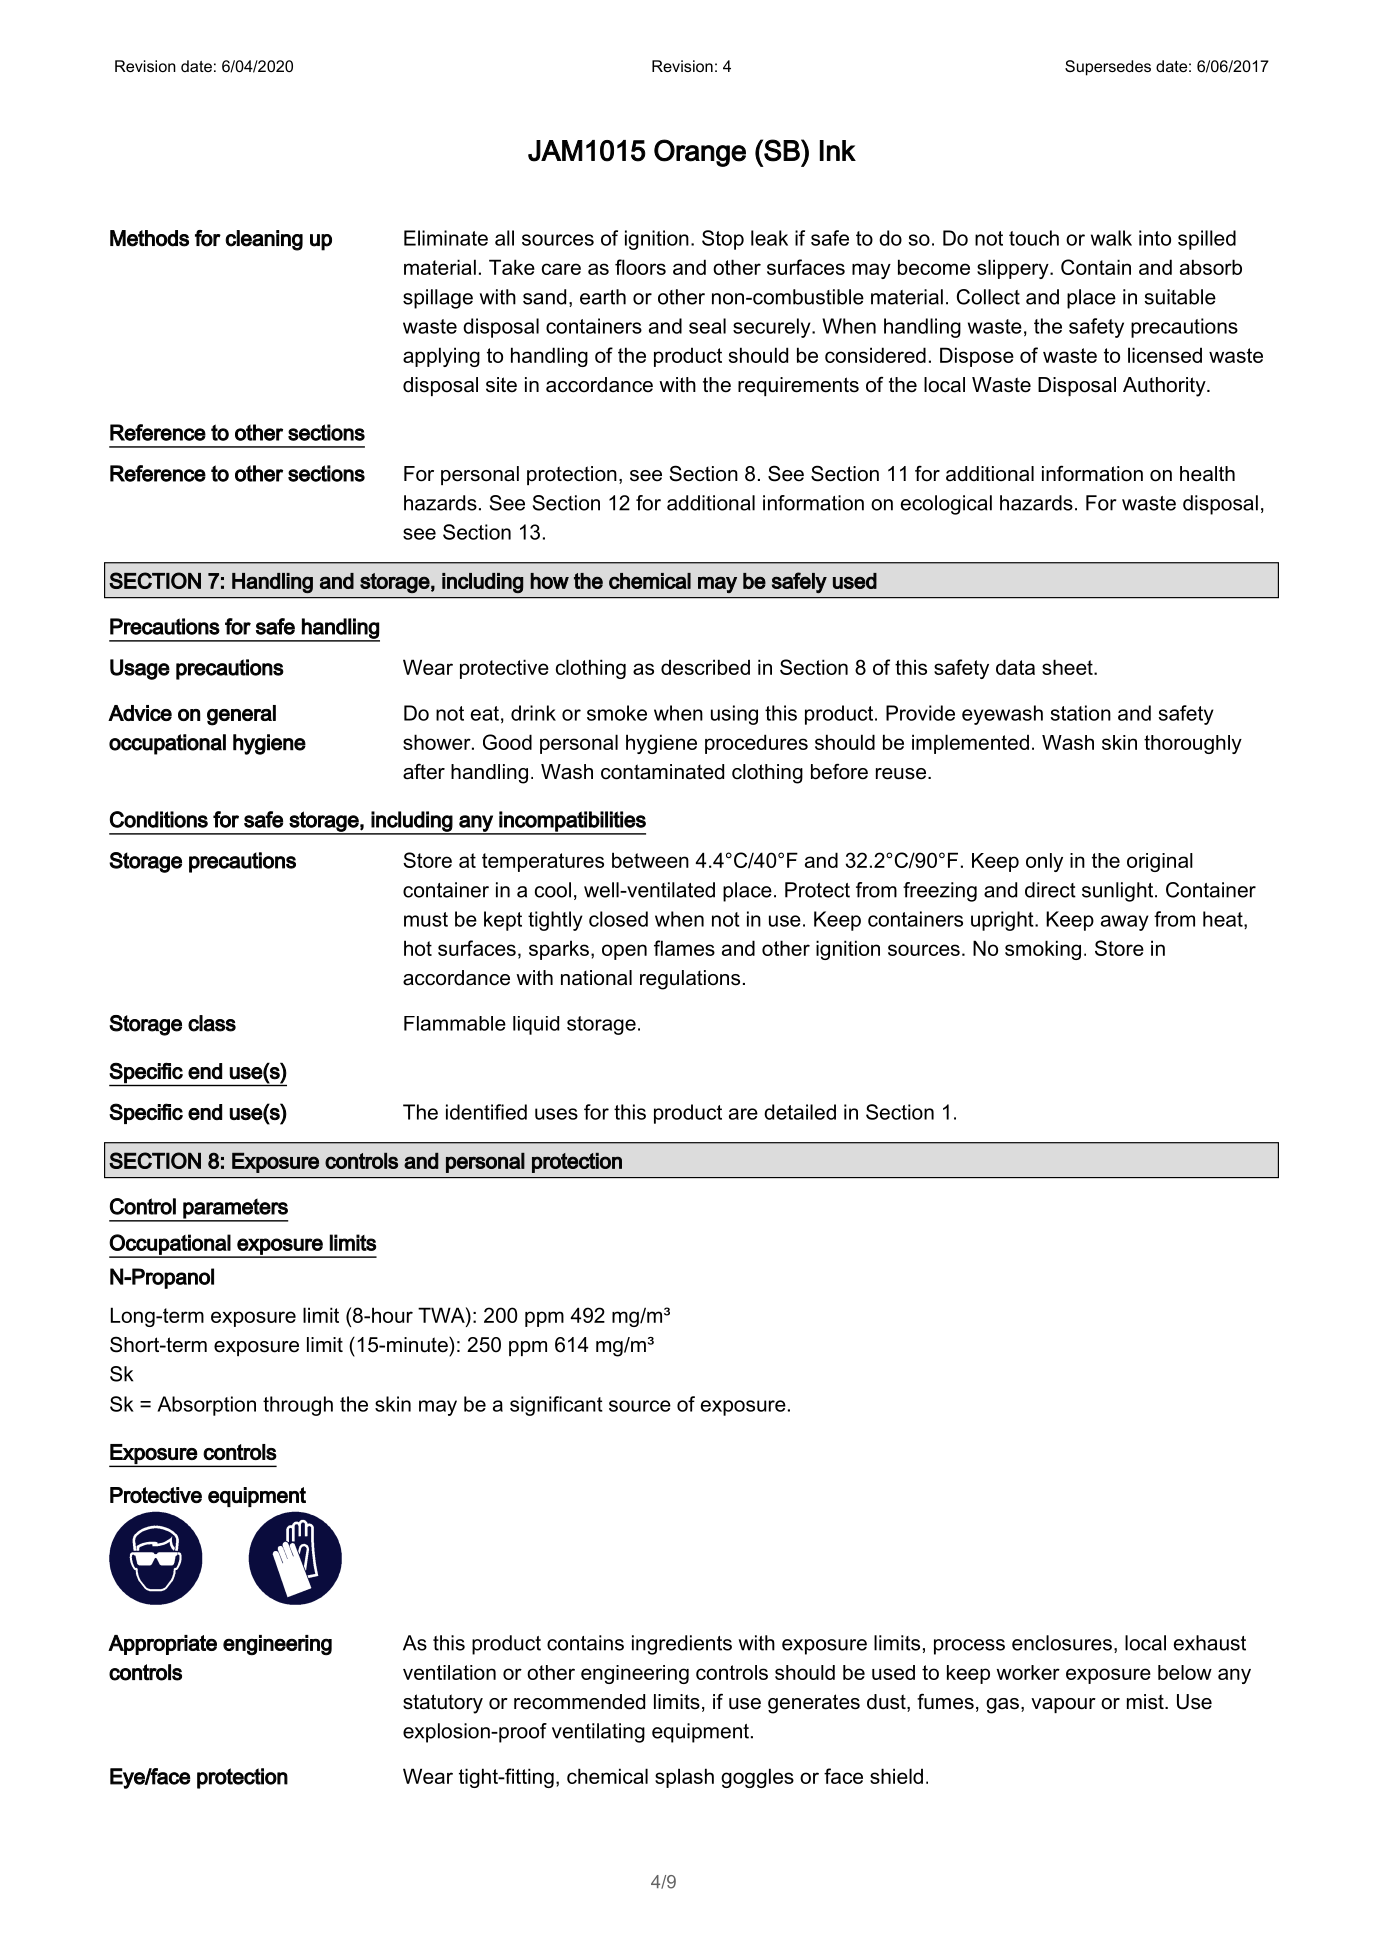  I want to click on Stop, so click(723, 240).
